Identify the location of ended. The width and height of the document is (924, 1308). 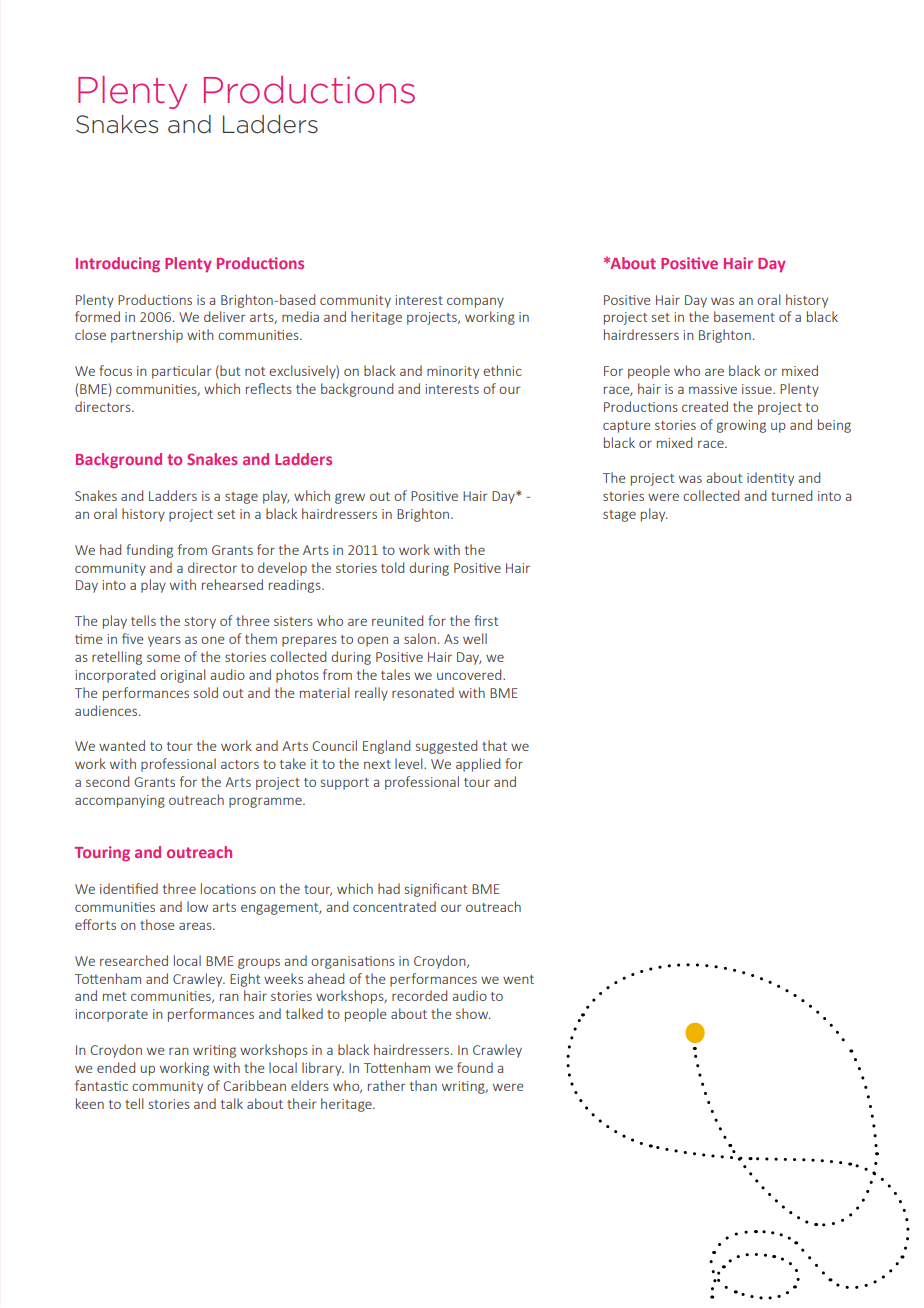
(116, 1067).
